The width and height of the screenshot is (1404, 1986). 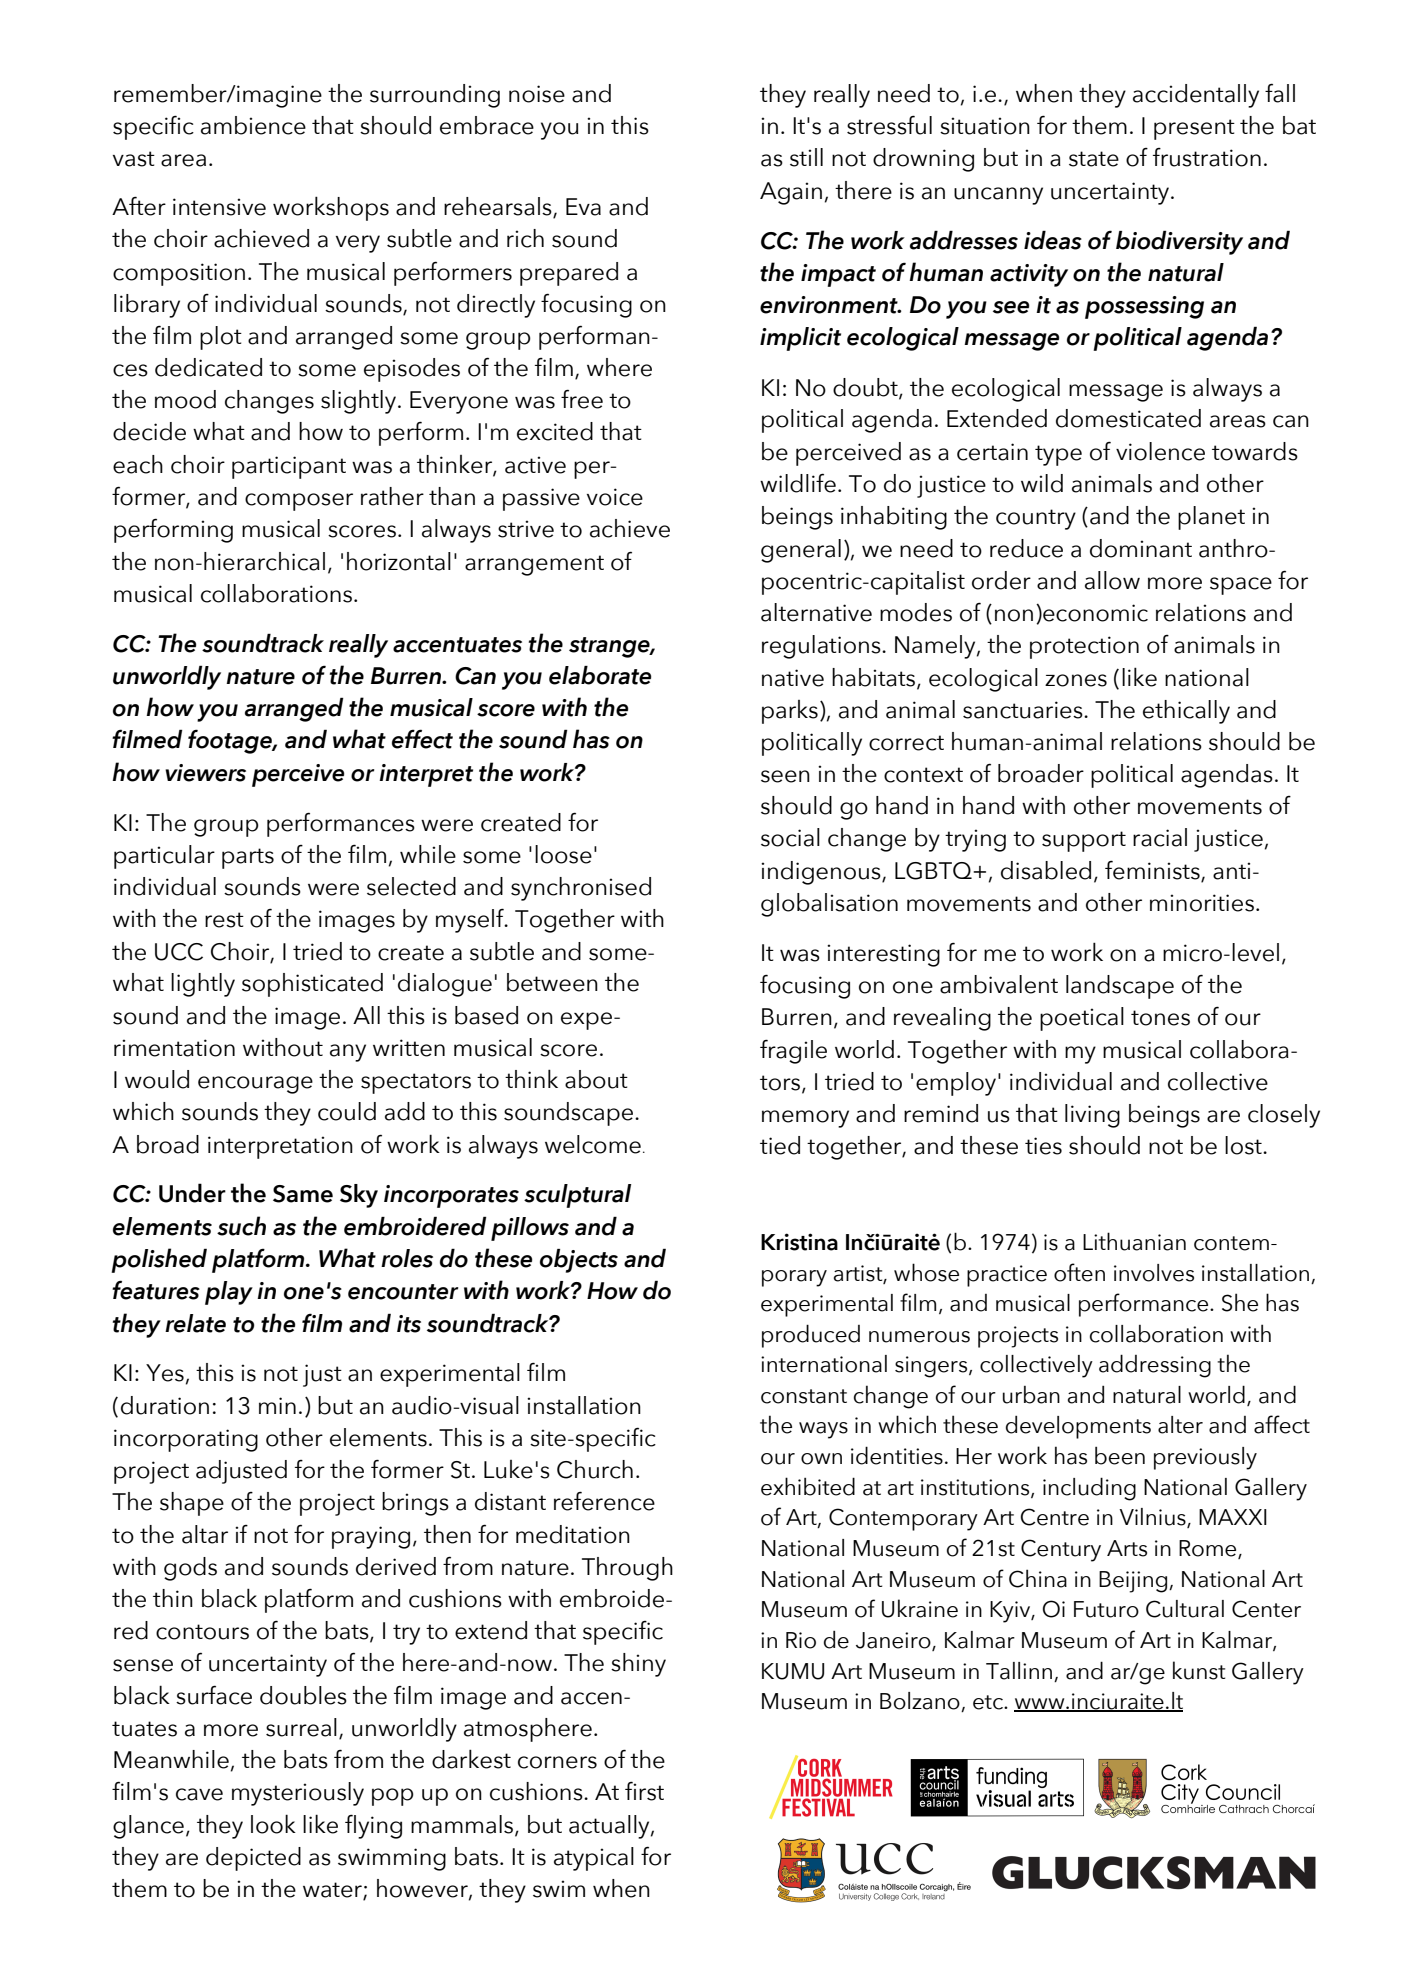 What do you see at coordinates (1199, 1670) in the screenshot?
I see `kunst` at bounding box center [1199, 1670].
